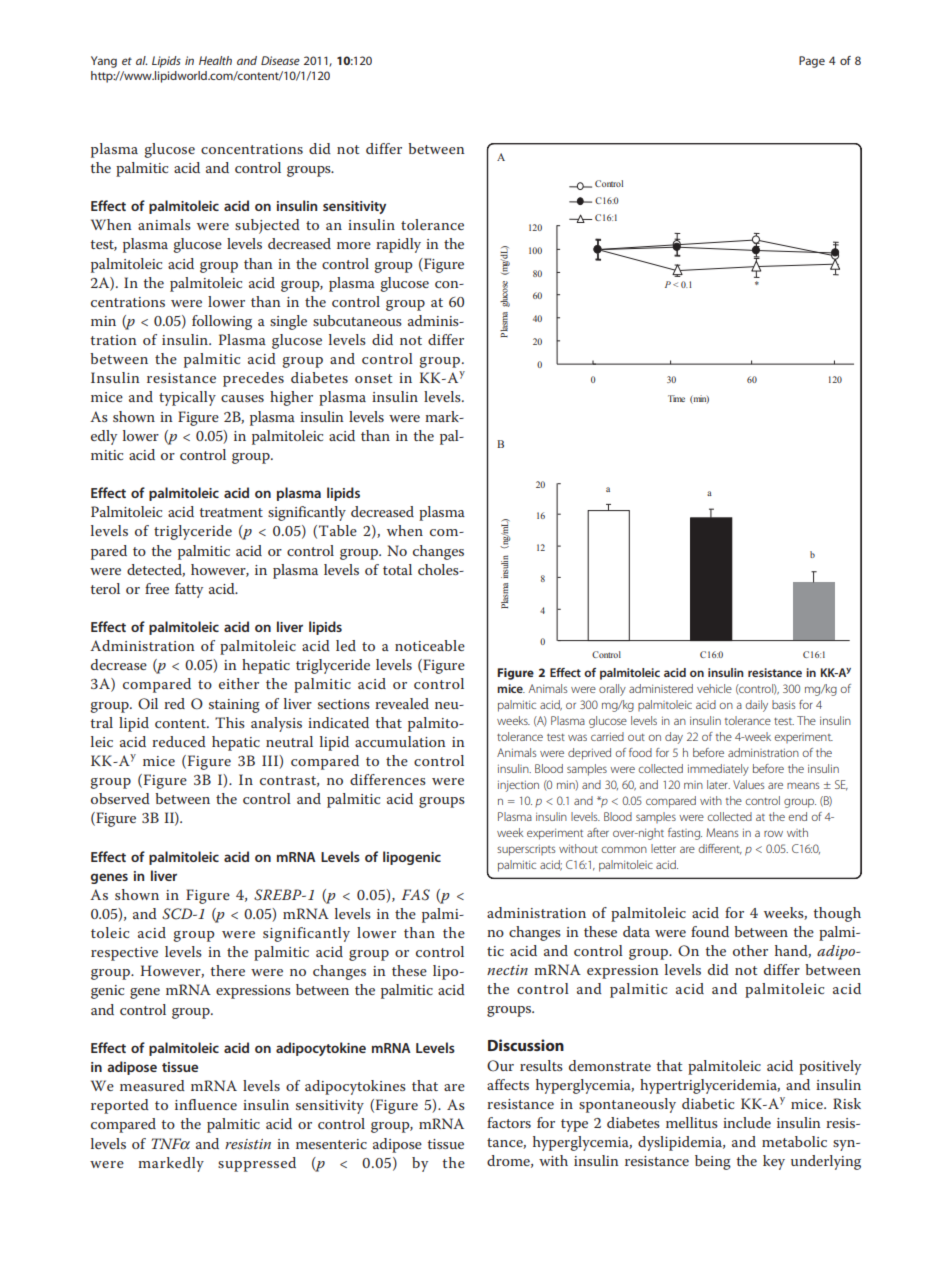 The height and width of the screenshot is (1270, 952). Describe the element at coordinates (120, 798) in the screenshot. I see `observed` at that location.
